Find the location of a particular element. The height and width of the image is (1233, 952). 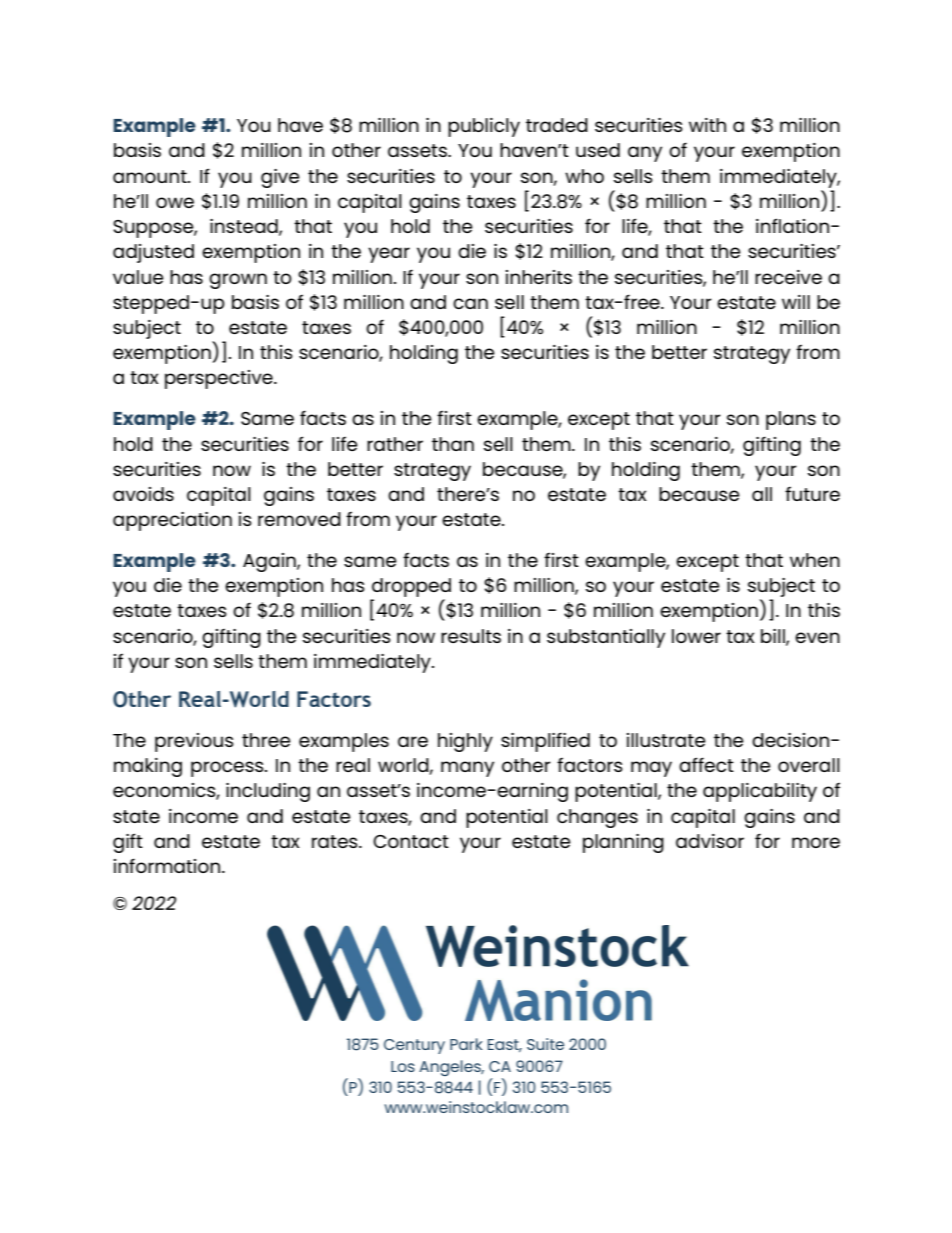

plans is located at coordinates (791, 420).
